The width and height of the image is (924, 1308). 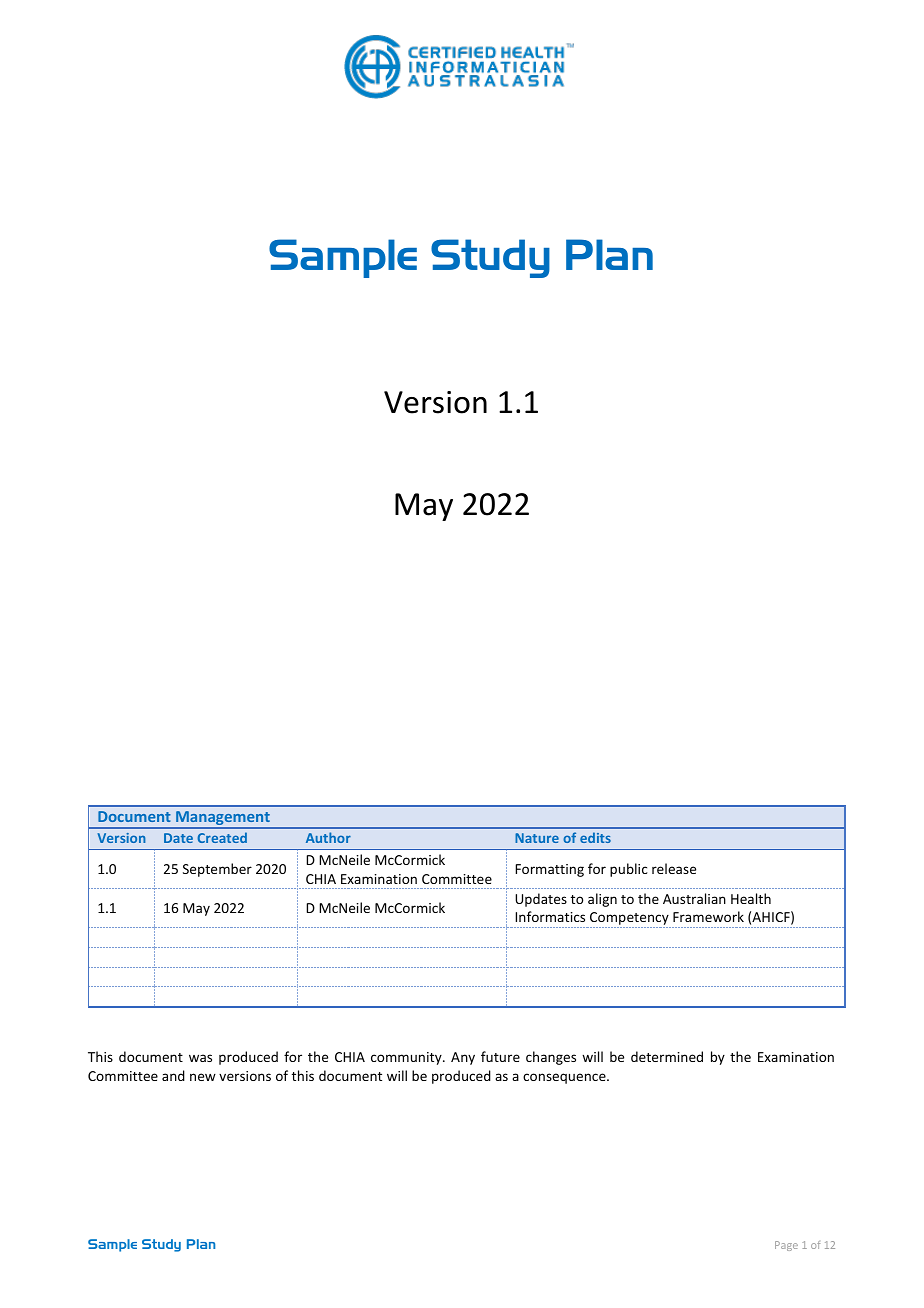 I want to click on future, so click(x=500, y=1056).
